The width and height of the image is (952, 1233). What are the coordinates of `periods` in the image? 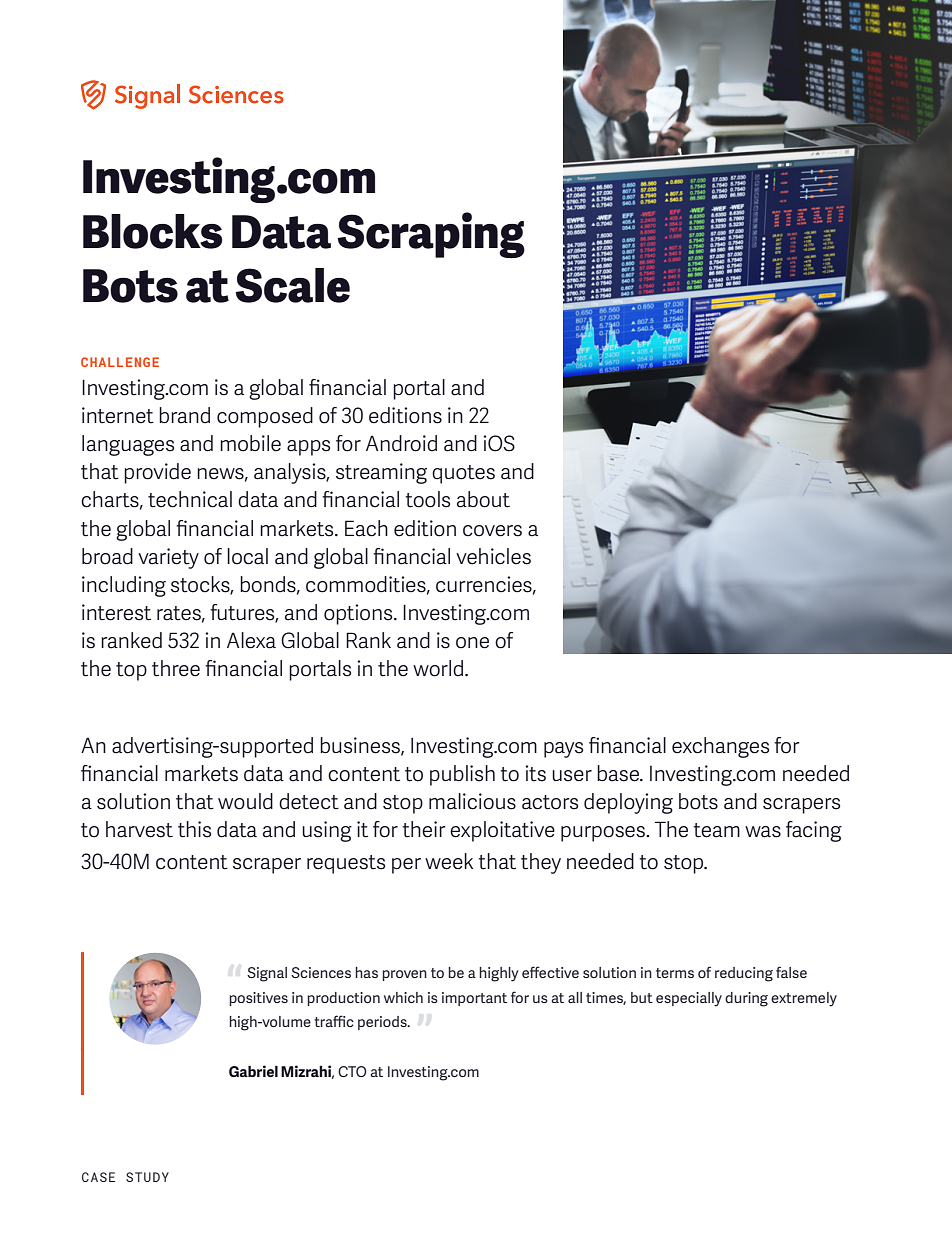 It's located at (383, 1023).
